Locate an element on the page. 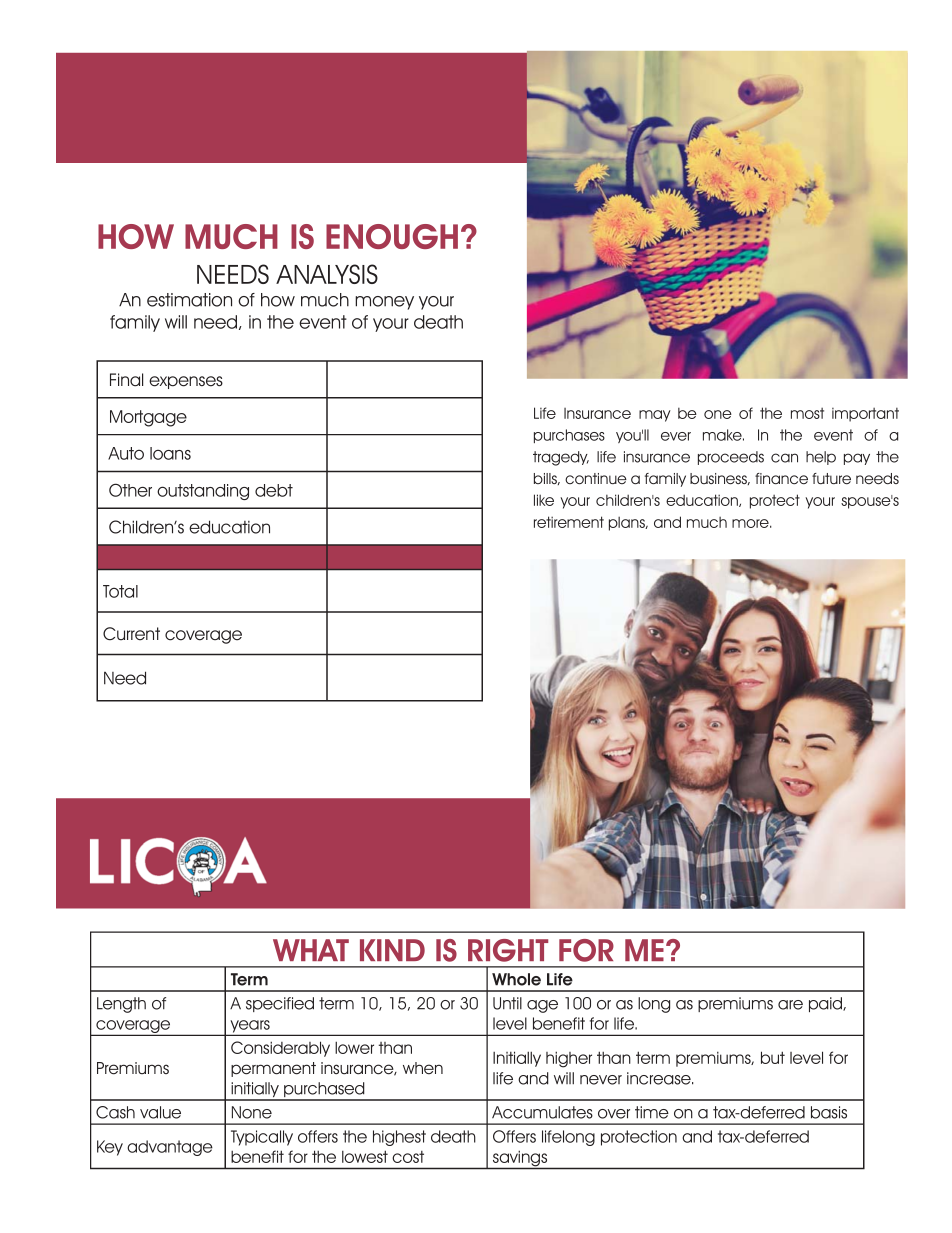 The height and width of the image is (1233, 952). RIGHT is located at coordinates (508, 950).
